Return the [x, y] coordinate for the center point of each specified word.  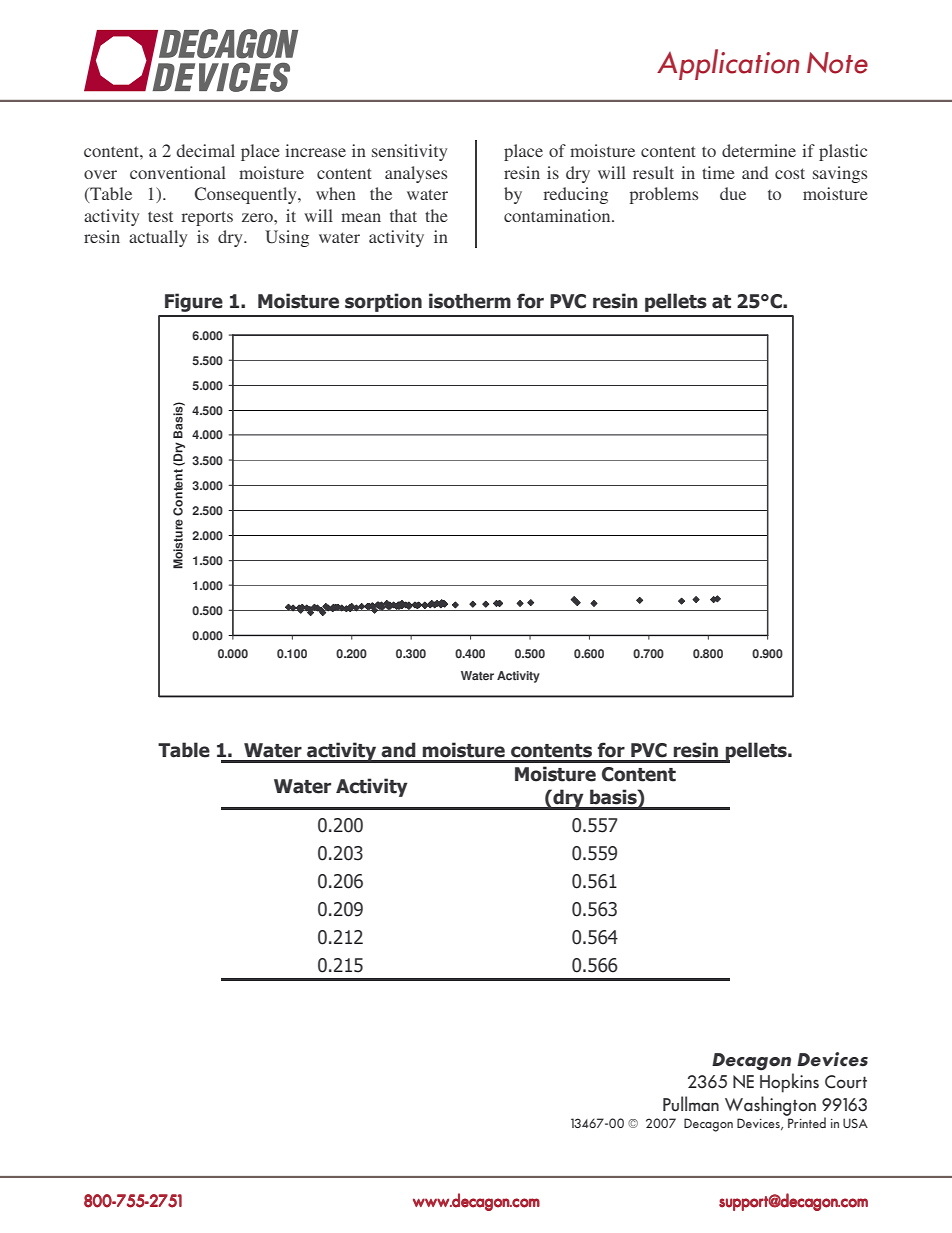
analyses [416, 174]
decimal [205, 150]
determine [759, 150]
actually [158, 238]
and [755, 172]
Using [287, 238]
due [733, 193]
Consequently [247, 195]
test [160, 216]
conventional [178, 172]
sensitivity [409, 152]
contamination [558, 215]
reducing [576, 195]
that [403, 215]
